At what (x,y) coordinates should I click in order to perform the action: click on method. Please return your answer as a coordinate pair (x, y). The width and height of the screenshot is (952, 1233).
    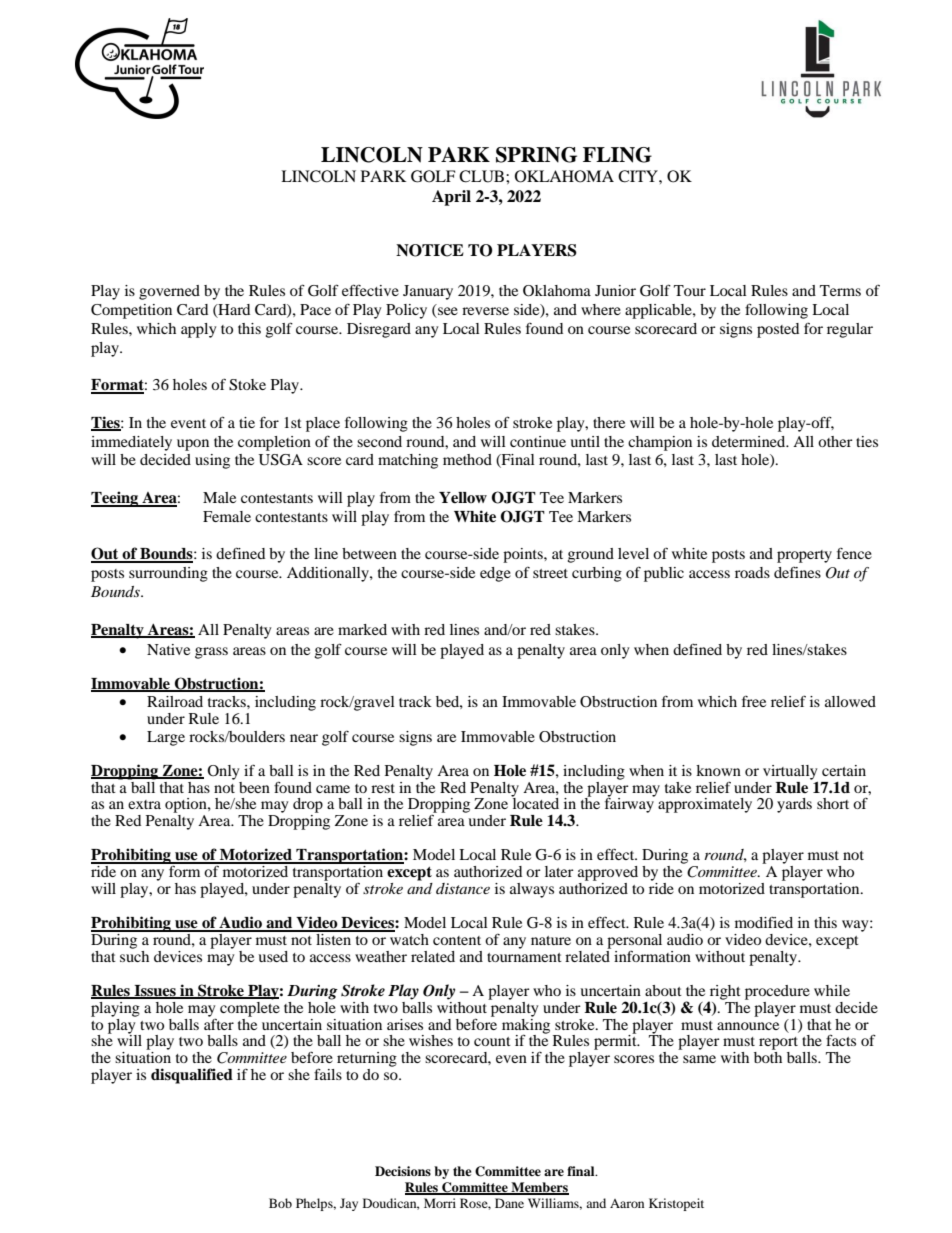
    Looking at the image, I should click on (467, 459).
